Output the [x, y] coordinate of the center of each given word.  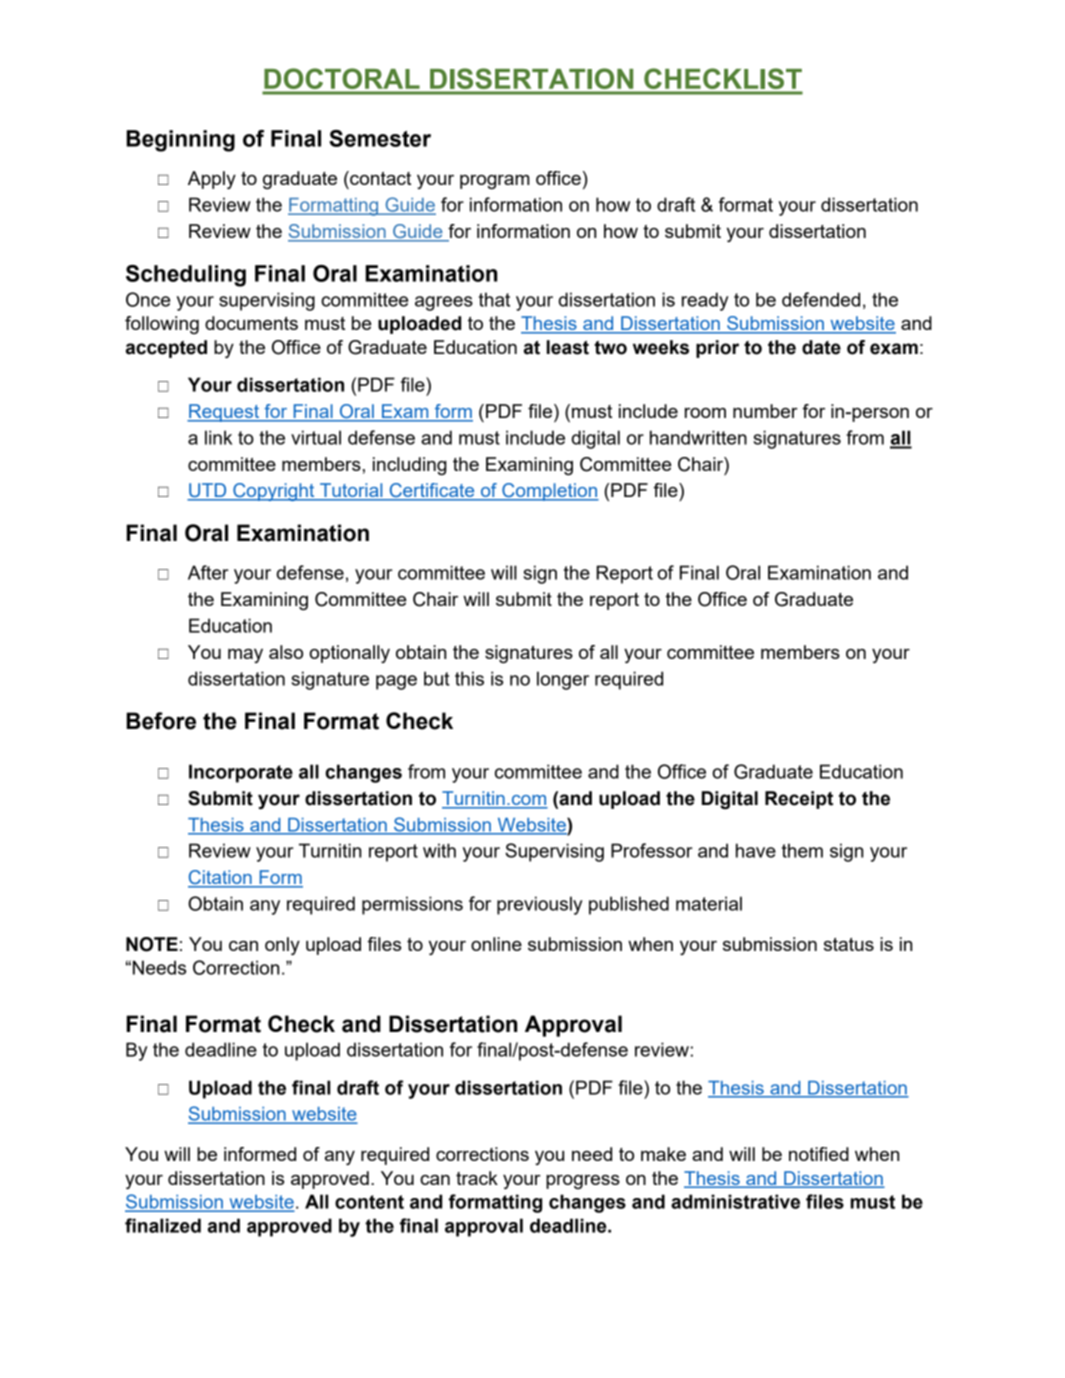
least [568, 347]
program [495, 182]
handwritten [698, 437]
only [282, 946]
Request [224, 413]
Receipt [799, 800]
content [369, 1202]
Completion [549, 492]
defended [821, 299]
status [849, 944]
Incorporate [241, 773]
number [765, 411]
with [439, 850]
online [496, 944]
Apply [212, 180]
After [208, 572]
